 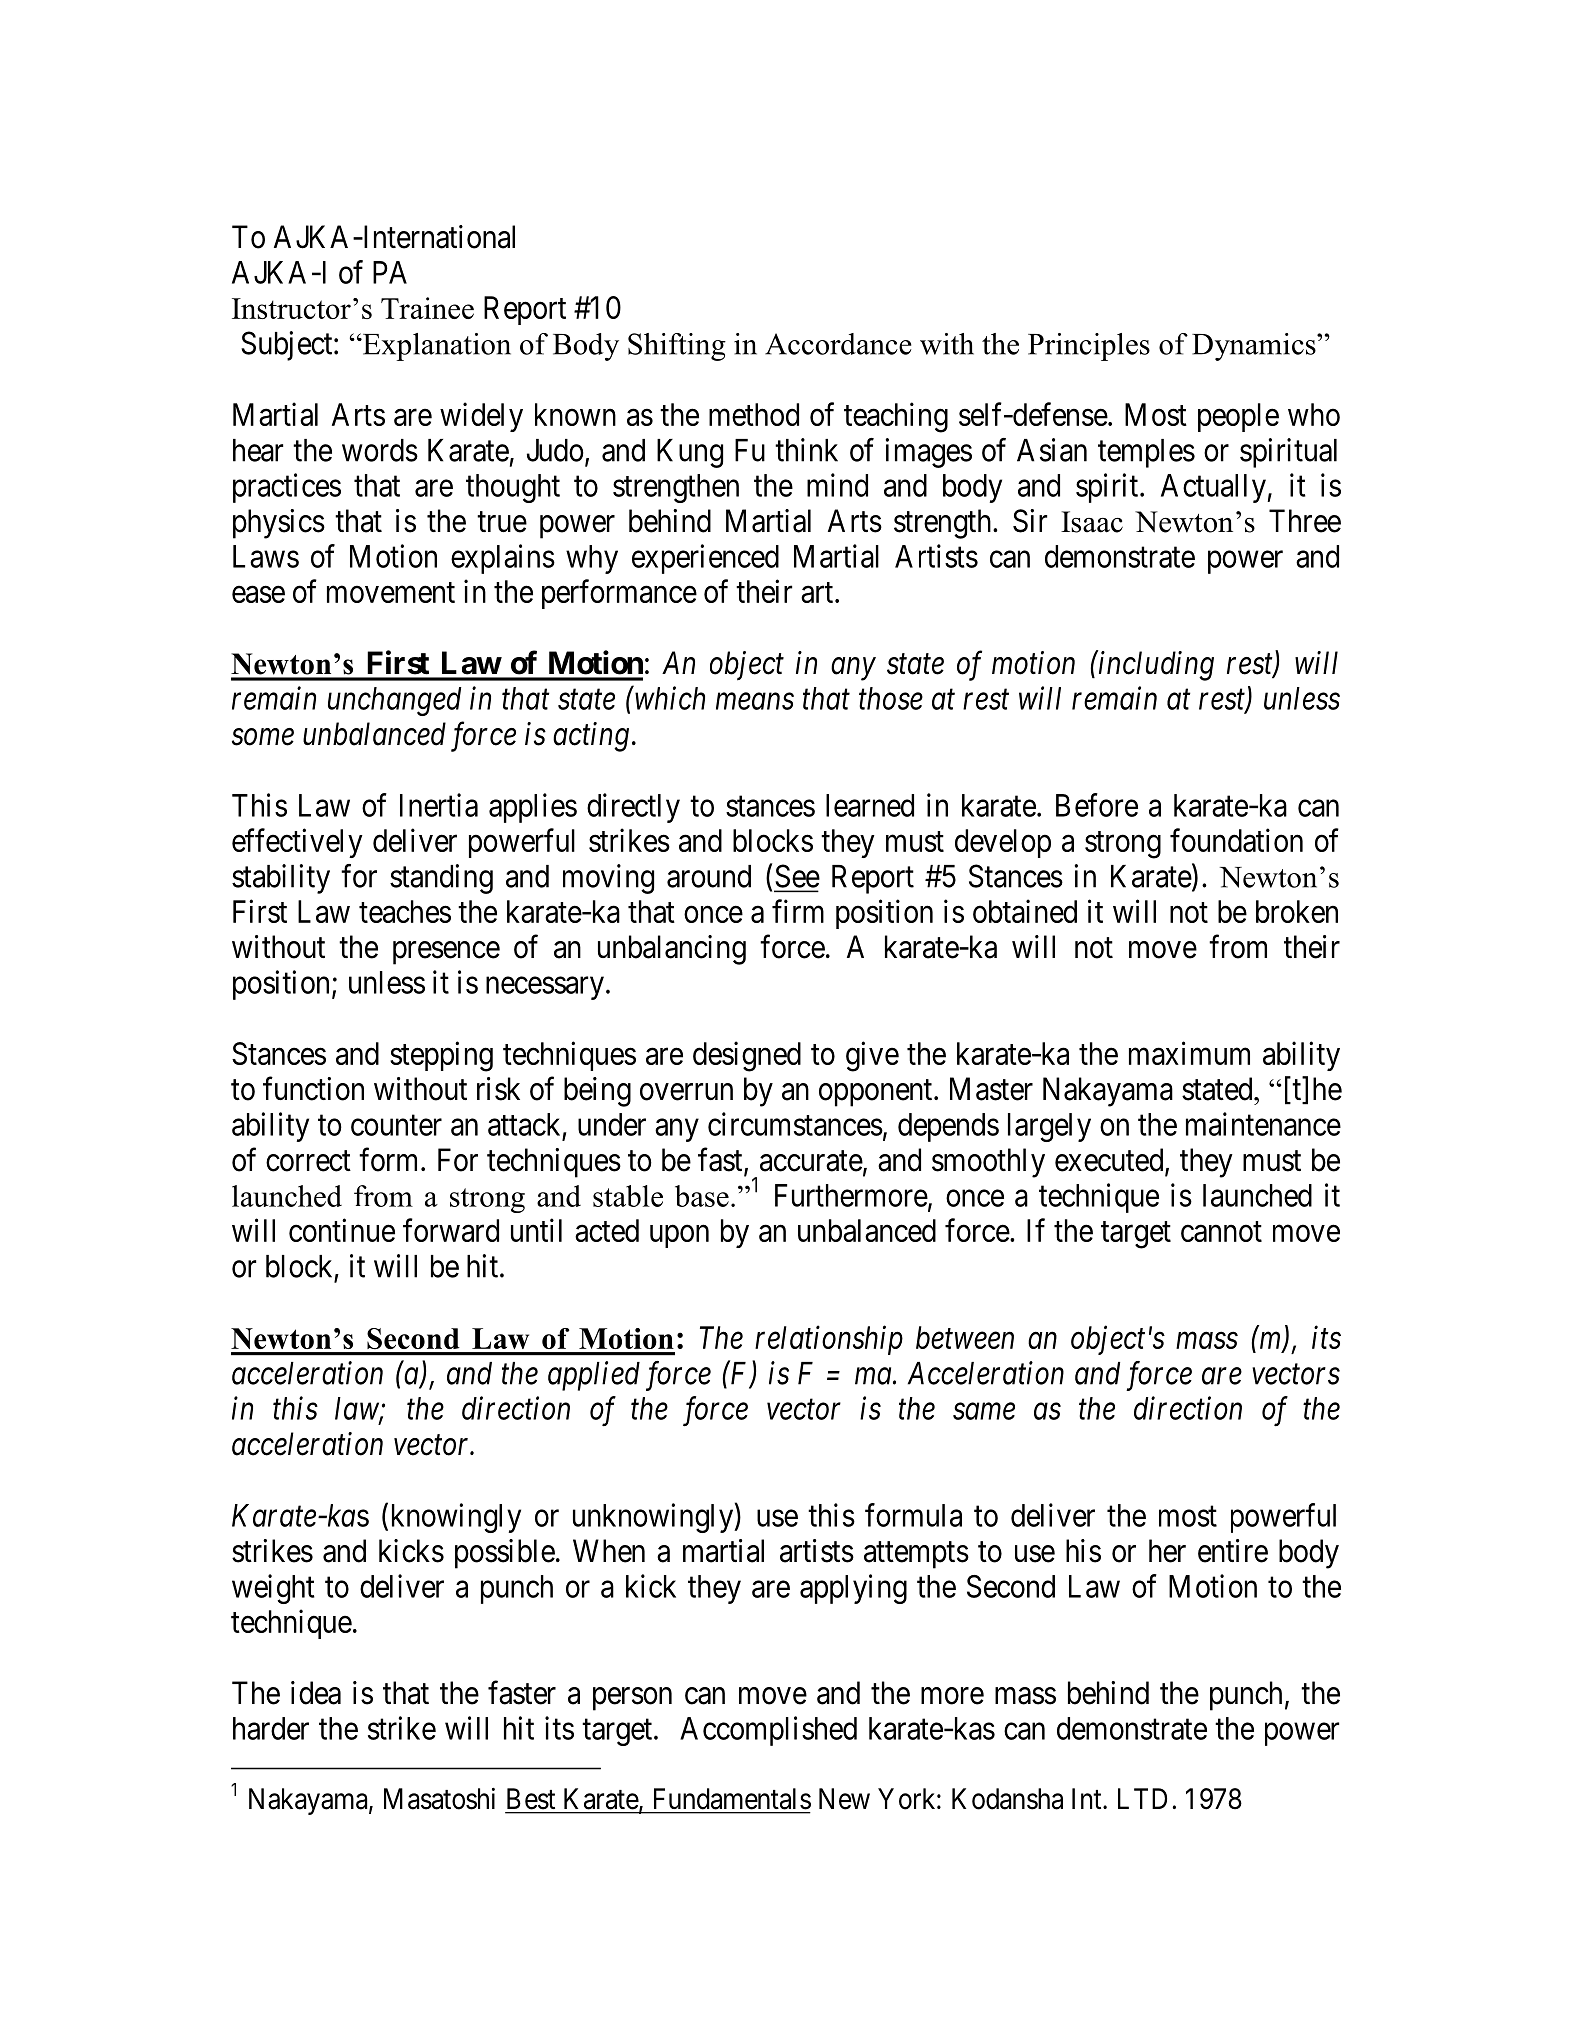 What do you see at coordinates (1255, 347) in the document?
I see `Dynamics` at bounding box center [1255, 347].
